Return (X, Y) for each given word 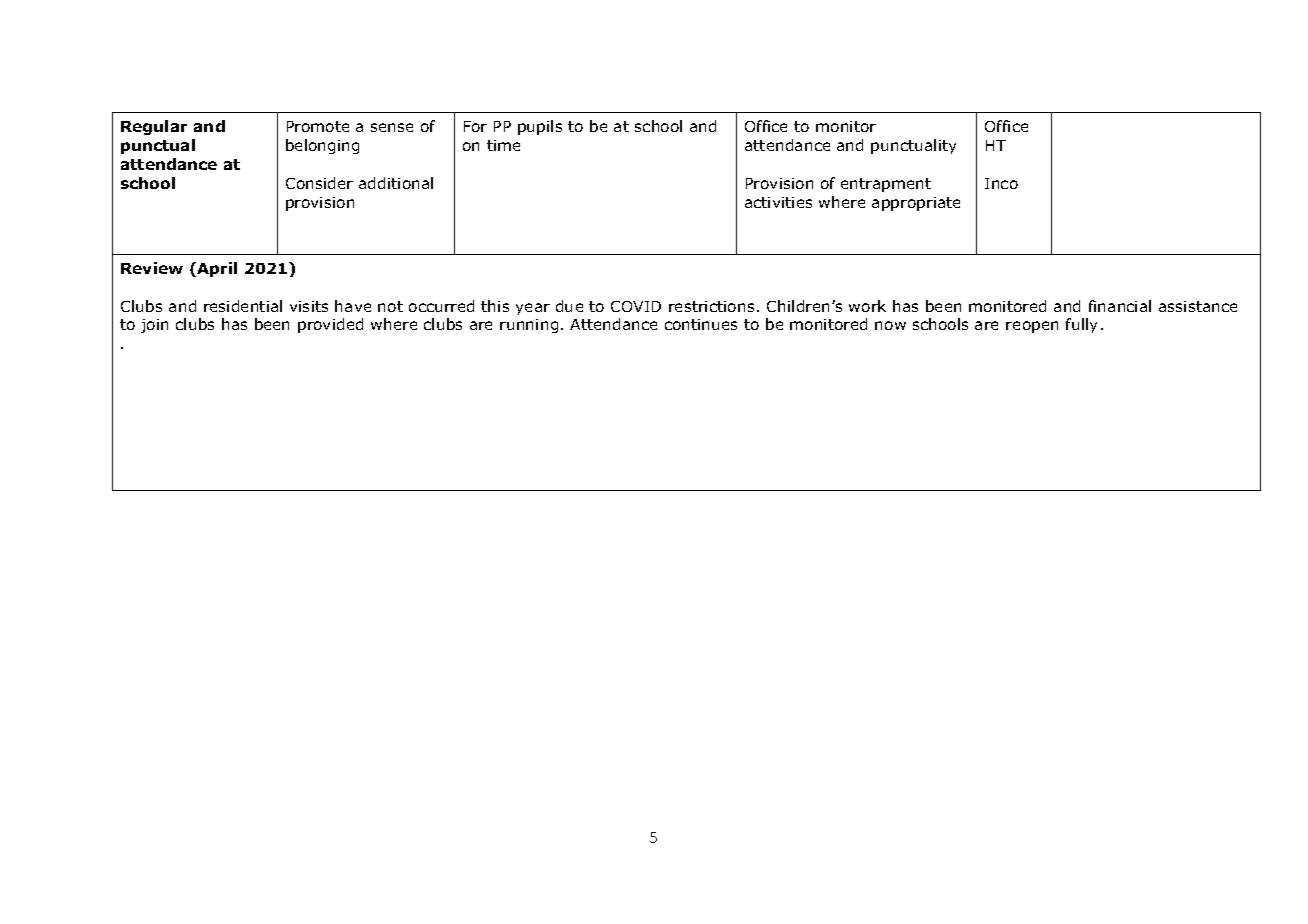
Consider (319, 183)
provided (330, 325)
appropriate (916, 204)
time (503, 145)
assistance (1198, 306)
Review (152, 268)
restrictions (711, 306)
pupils (540, 127)
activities (778, 202)
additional (396, 183)
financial (1120, 306)
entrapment (886, 185)
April (217, 269)
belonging (322, 146)
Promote (318, 126)
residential (243, 306)
